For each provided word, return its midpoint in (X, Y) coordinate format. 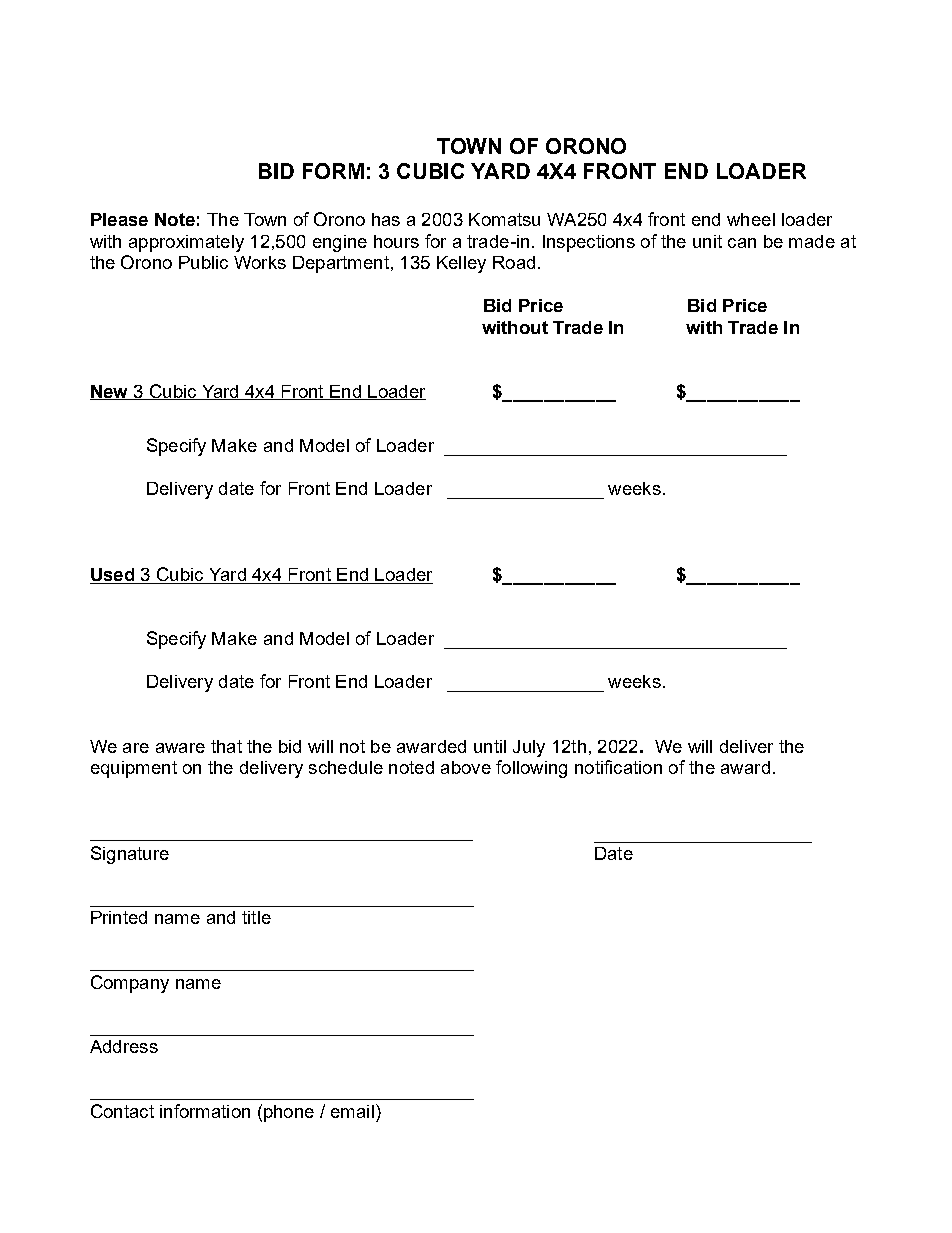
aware (180, 748)
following (531, 769)
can (742, 243)
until (490, 746)
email (352, 1111)
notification (618, 767)
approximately (186, 243)
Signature (130, 855)
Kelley (461, 264)
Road (514, 262)
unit (707, 241)
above (466, 767)
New (110, 392)
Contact (122, 1111)
